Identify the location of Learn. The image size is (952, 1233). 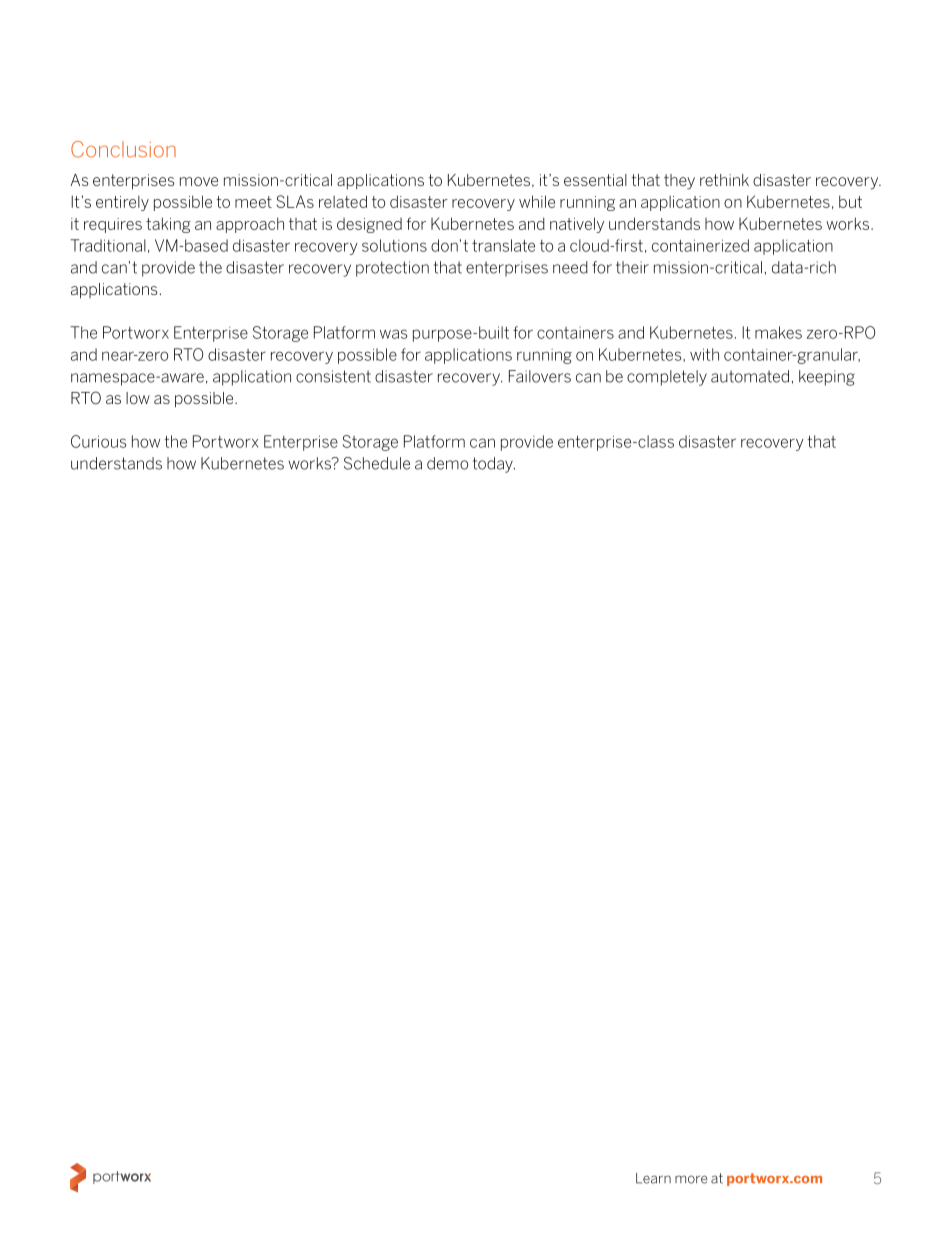
(653, 1178).
